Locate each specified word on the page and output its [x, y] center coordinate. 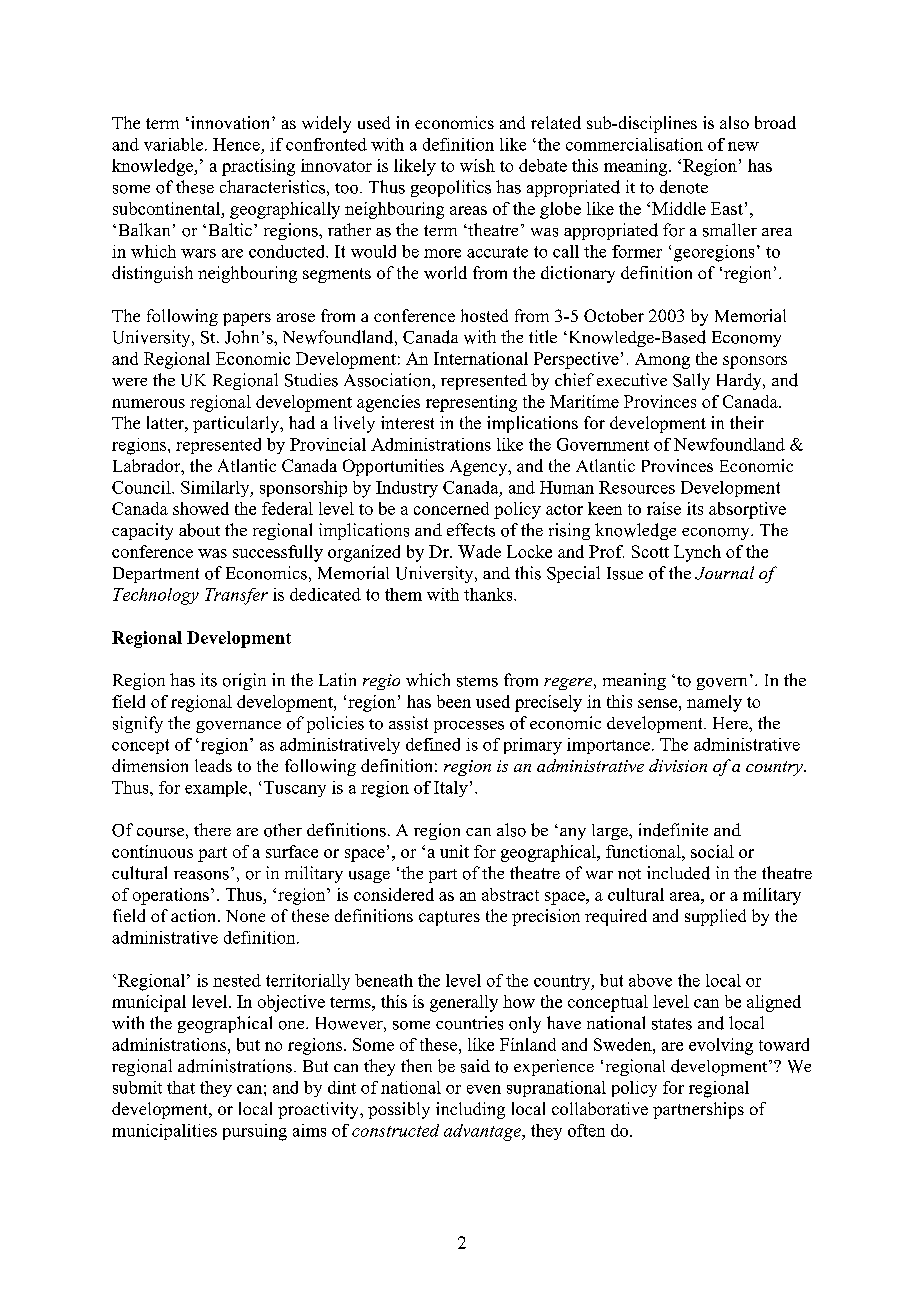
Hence [236, 144]
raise [664, 508]
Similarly [216, 489]
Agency [480, 468]
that [181, 1087]
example [217, 789]
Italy [451, 789]
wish [477, 165]
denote [684, 187]
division [678, 765]
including [470, 1110]
